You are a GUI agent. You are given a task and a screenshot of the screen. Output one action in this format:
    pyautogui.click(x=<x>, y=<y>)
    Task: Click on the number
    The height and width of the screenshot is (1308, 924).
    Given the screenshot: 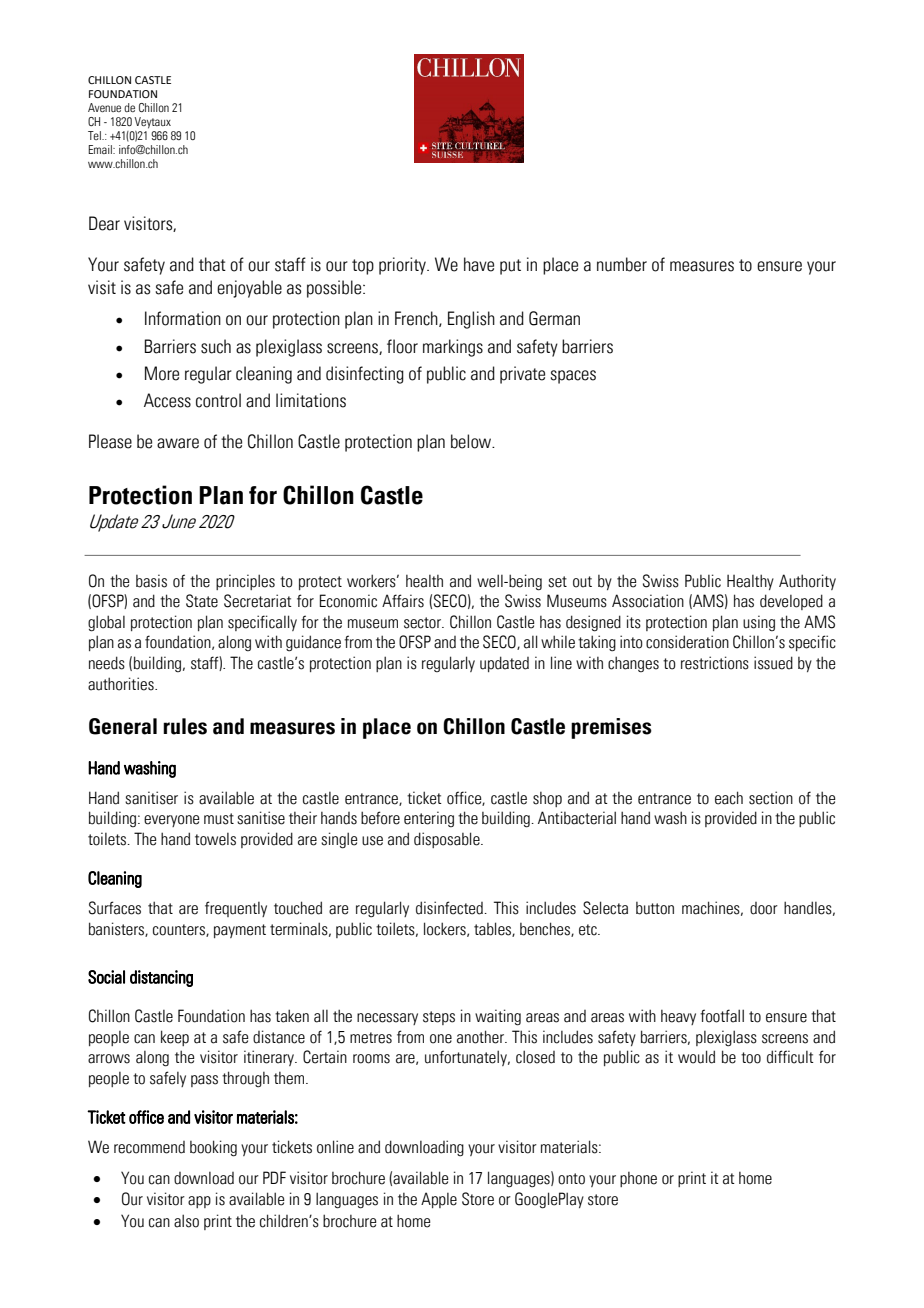 What is the action you would take?
    pyautogui.click(x=622, y=264)
